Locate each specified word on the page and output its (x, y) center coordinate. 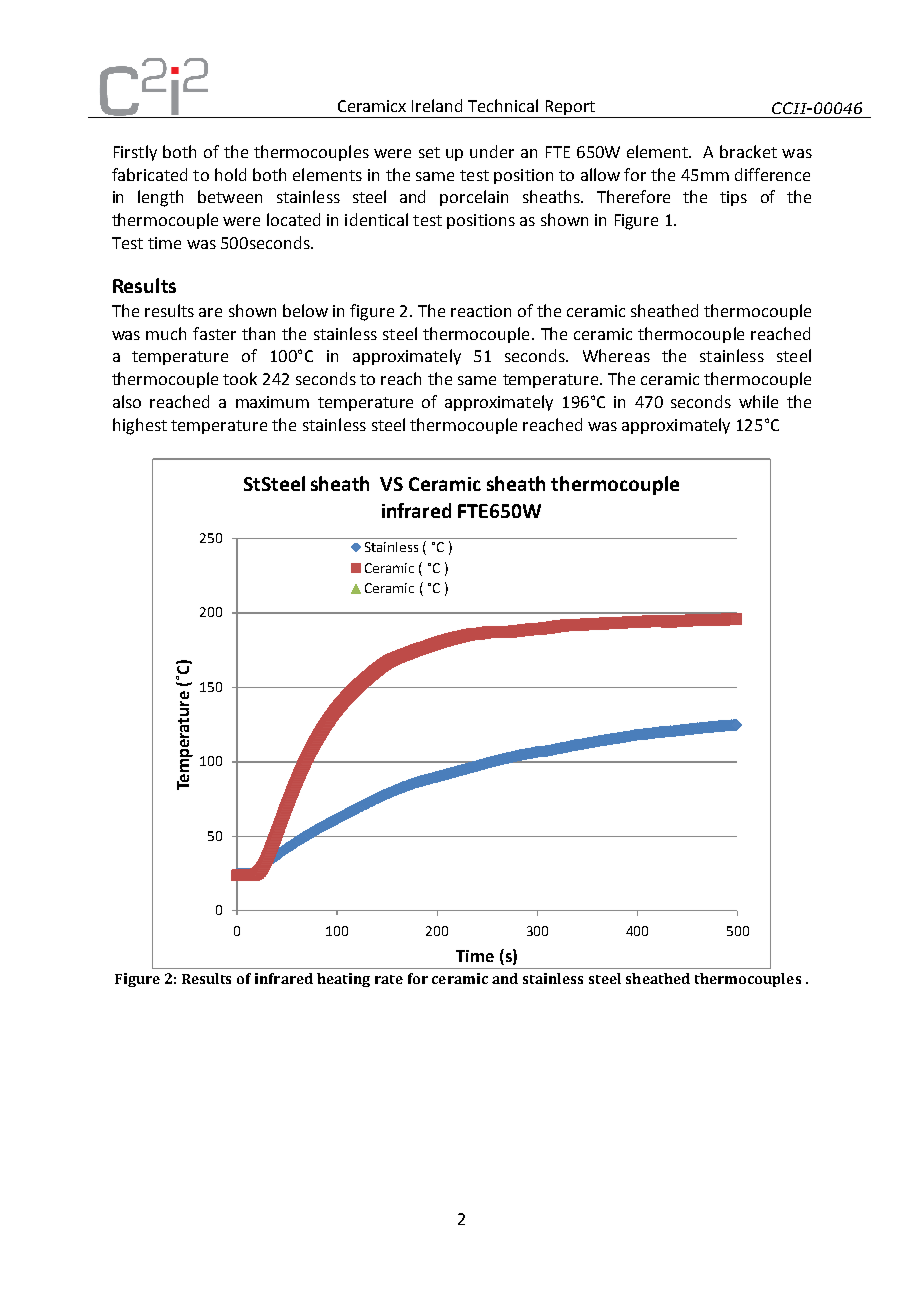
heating (343, 980)
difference (772, 174)
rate (389, 979)
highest (140, 426)
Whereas (616, 355)
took (240, 378)
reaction (481, 311)
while (758, 401)
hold (230, 174)
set (429, 152)
